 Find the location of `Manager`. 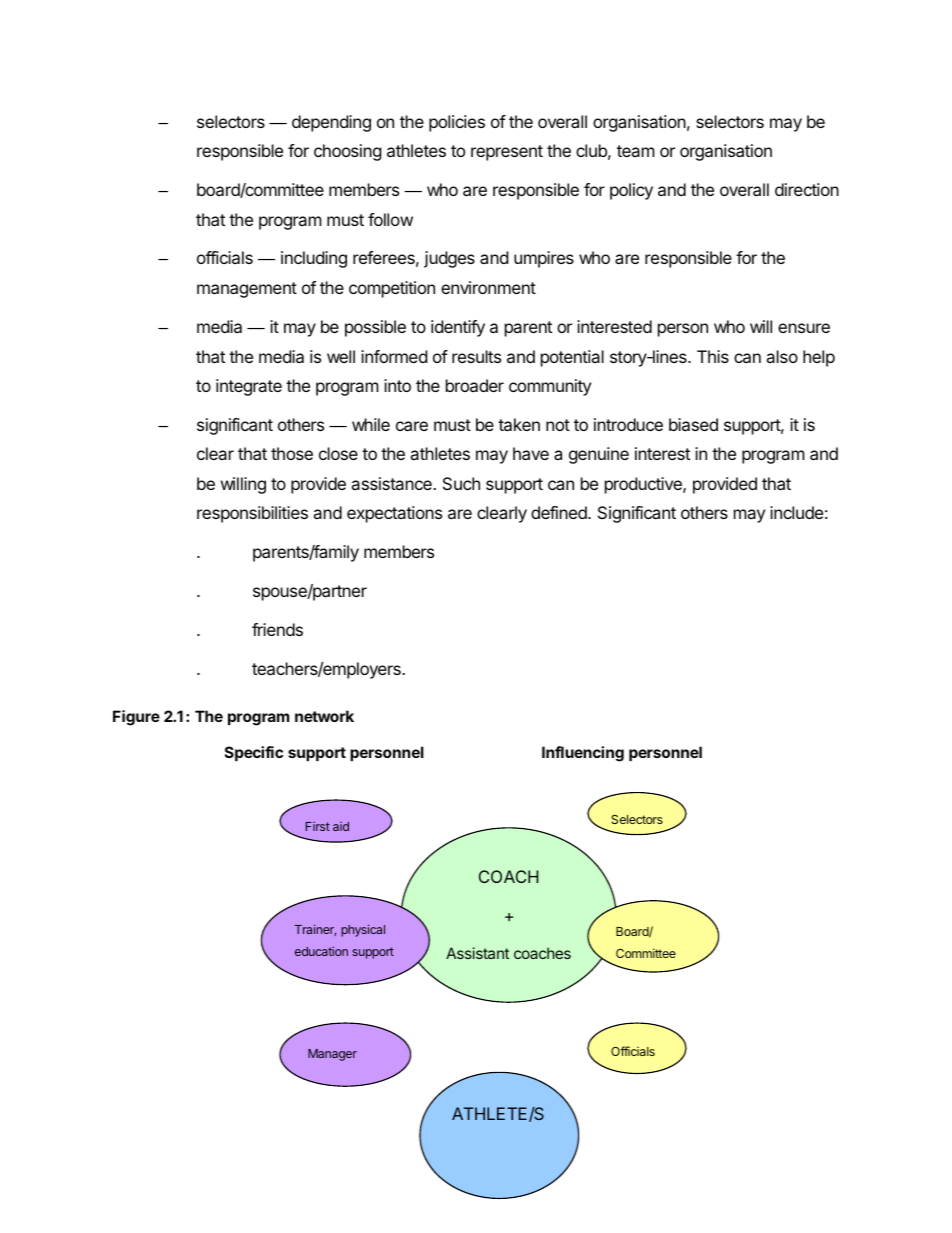

Manager is located at coordinates (332, 1055).
